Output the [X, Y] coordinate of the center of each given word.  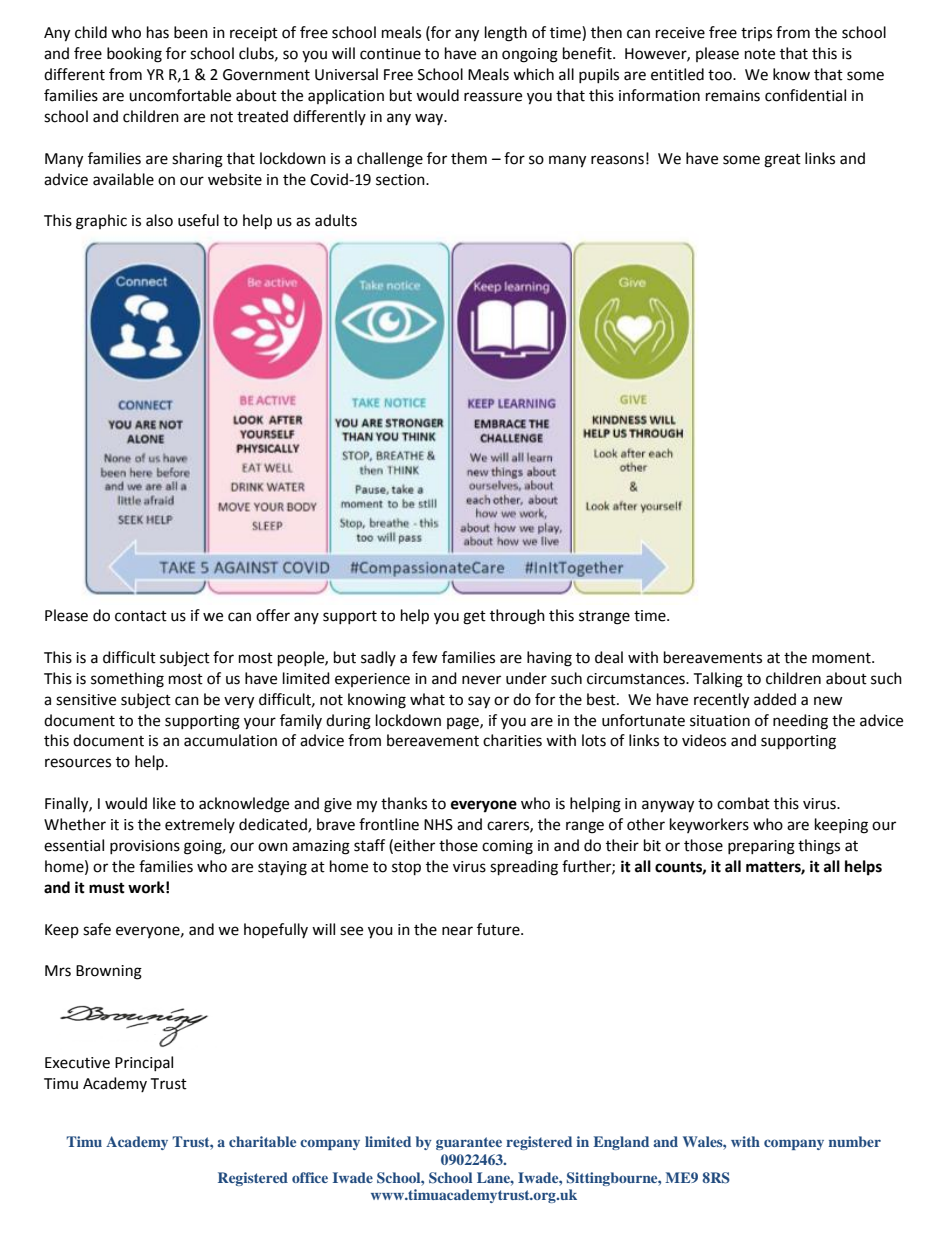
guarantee [469, 1143]
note [760, 54]
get [474, 618]
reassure [493, 97]
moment [842, 658]
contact [141, 616]
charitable [262, 1141]
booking [134, 55]
